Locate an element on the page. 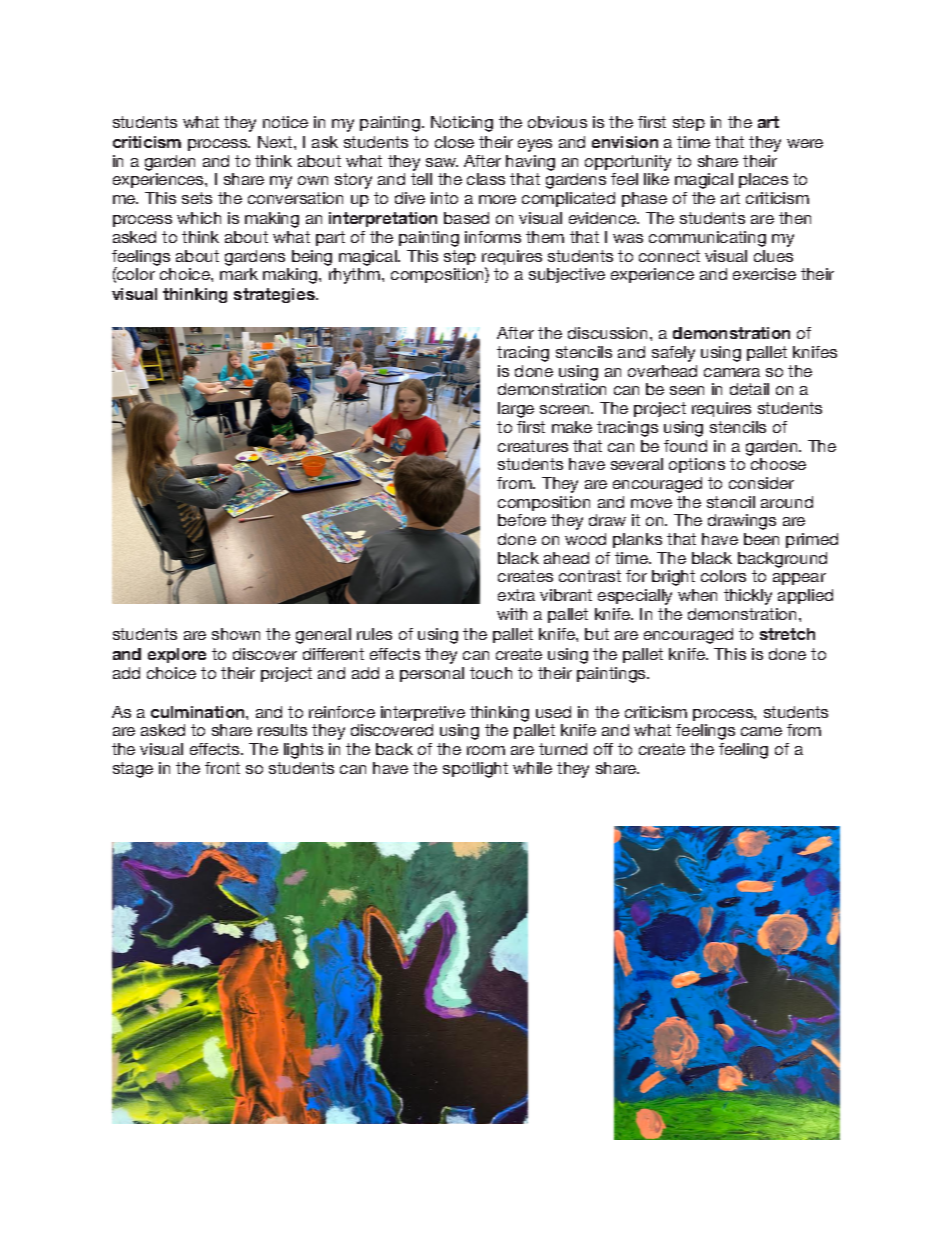 Image resolution: width=952 pixels, height=1233 pixels. Next is located at coordinates (276, 142).
